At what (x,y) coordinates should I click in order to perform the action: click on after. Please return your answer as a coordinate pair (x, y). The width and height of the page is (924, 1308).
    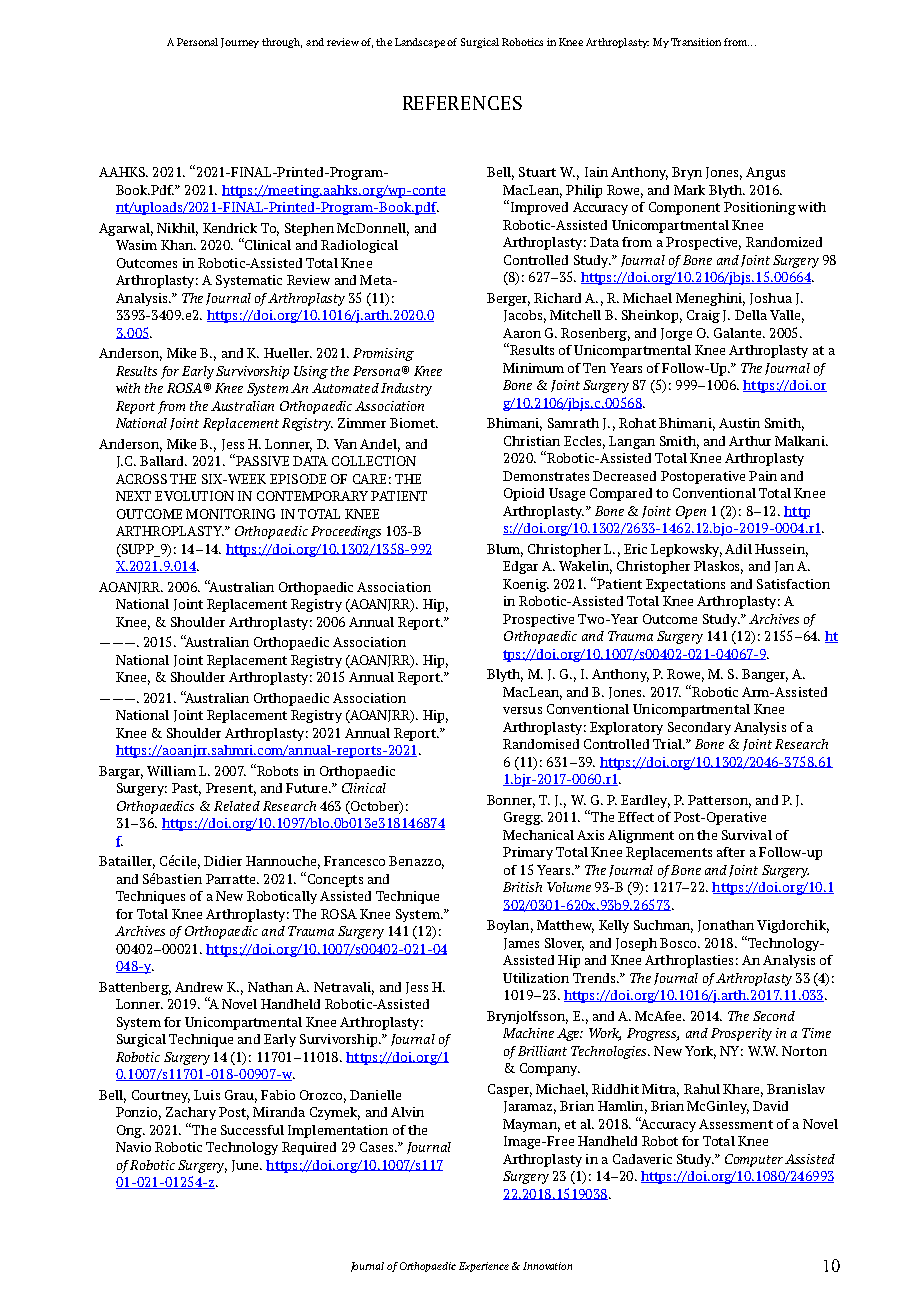
    Looking at the image, I should click on (731, 852).
